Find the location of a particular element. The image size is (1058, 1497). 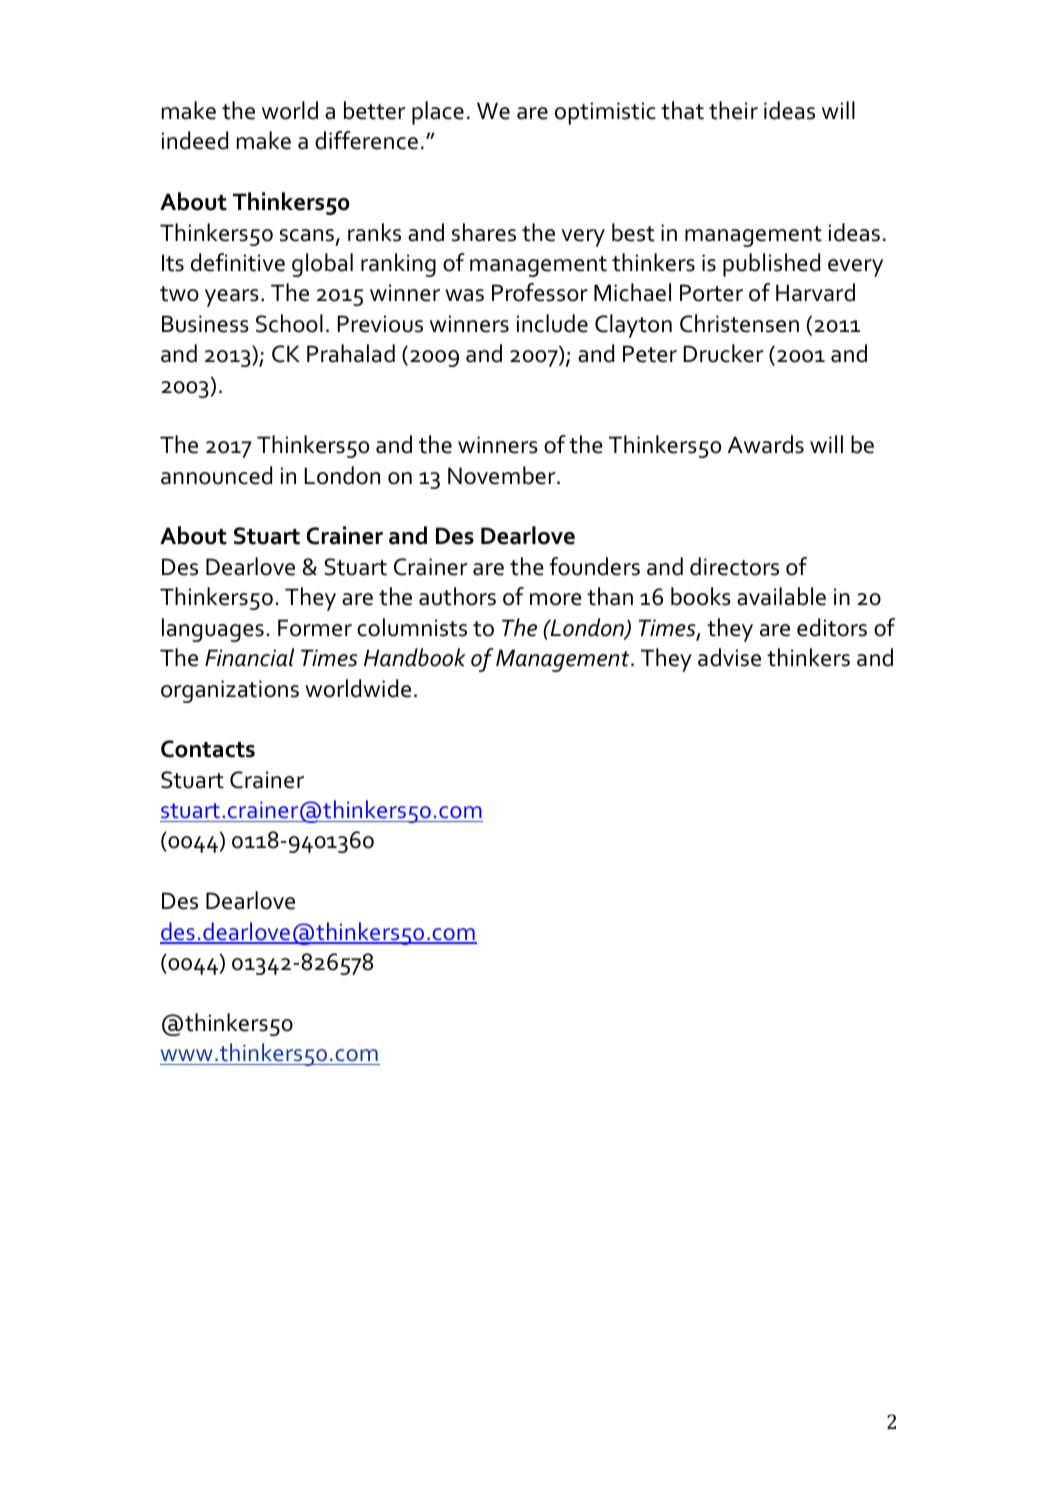

their is located at coordinates (733, 110).
